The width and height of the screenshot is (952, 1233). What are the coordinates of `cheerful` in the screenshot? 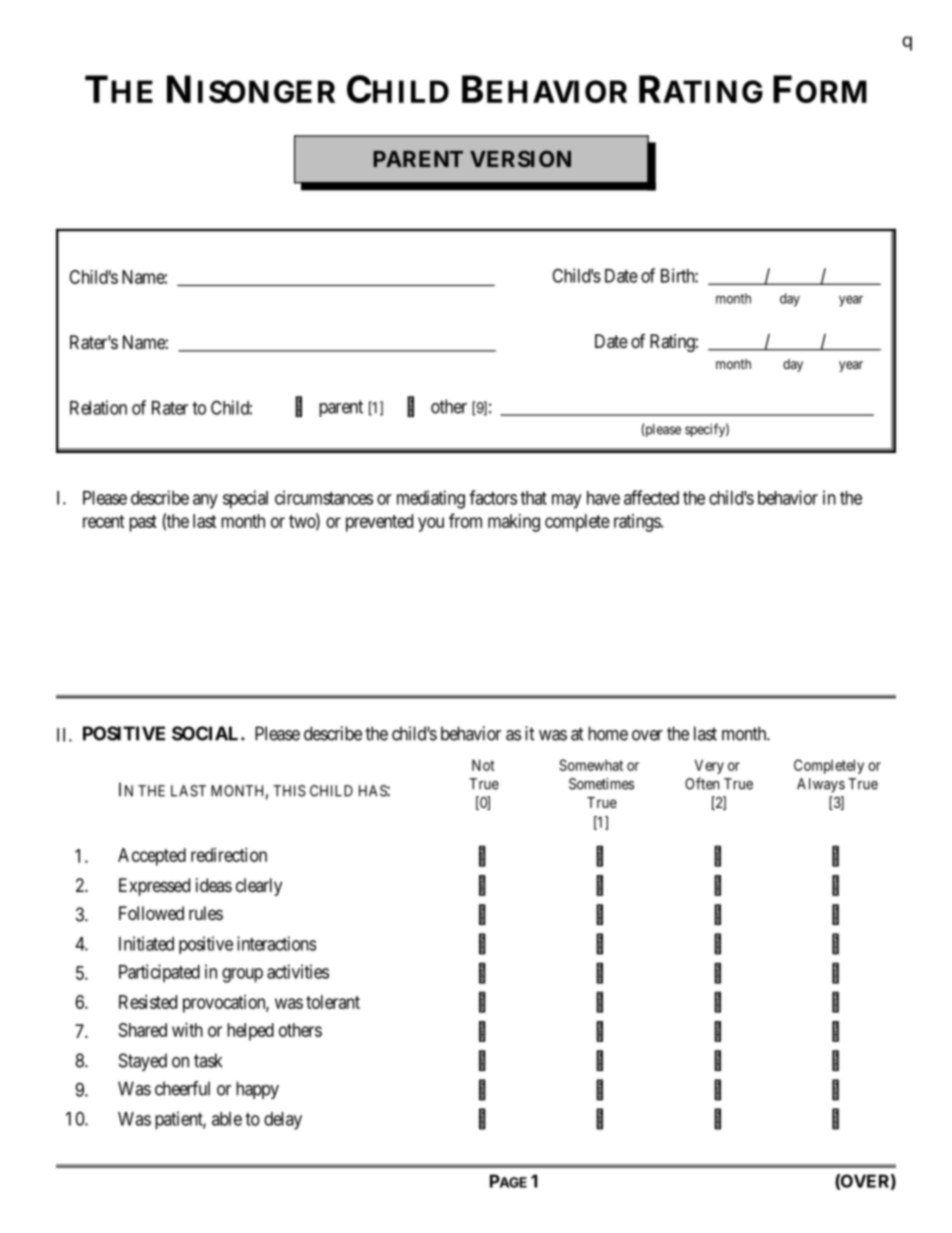 It's located at (182, 1088).
